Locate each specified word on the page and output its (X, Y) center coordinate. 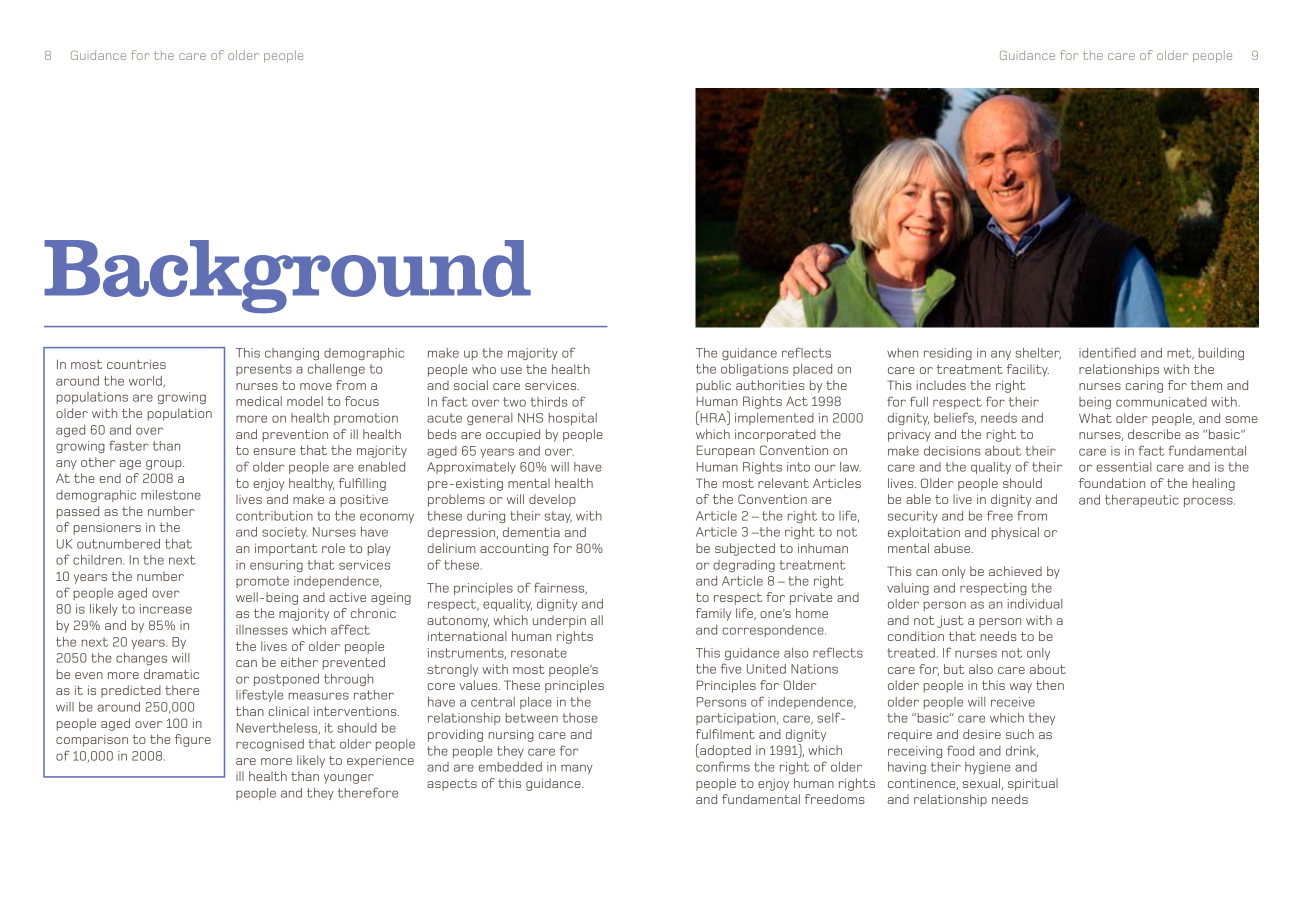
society (285, 533)
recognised (270, 745)
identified (1107, 352)
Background (287, 276)
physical (1015, 533)
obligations (754, 370)
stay (558, 517)
